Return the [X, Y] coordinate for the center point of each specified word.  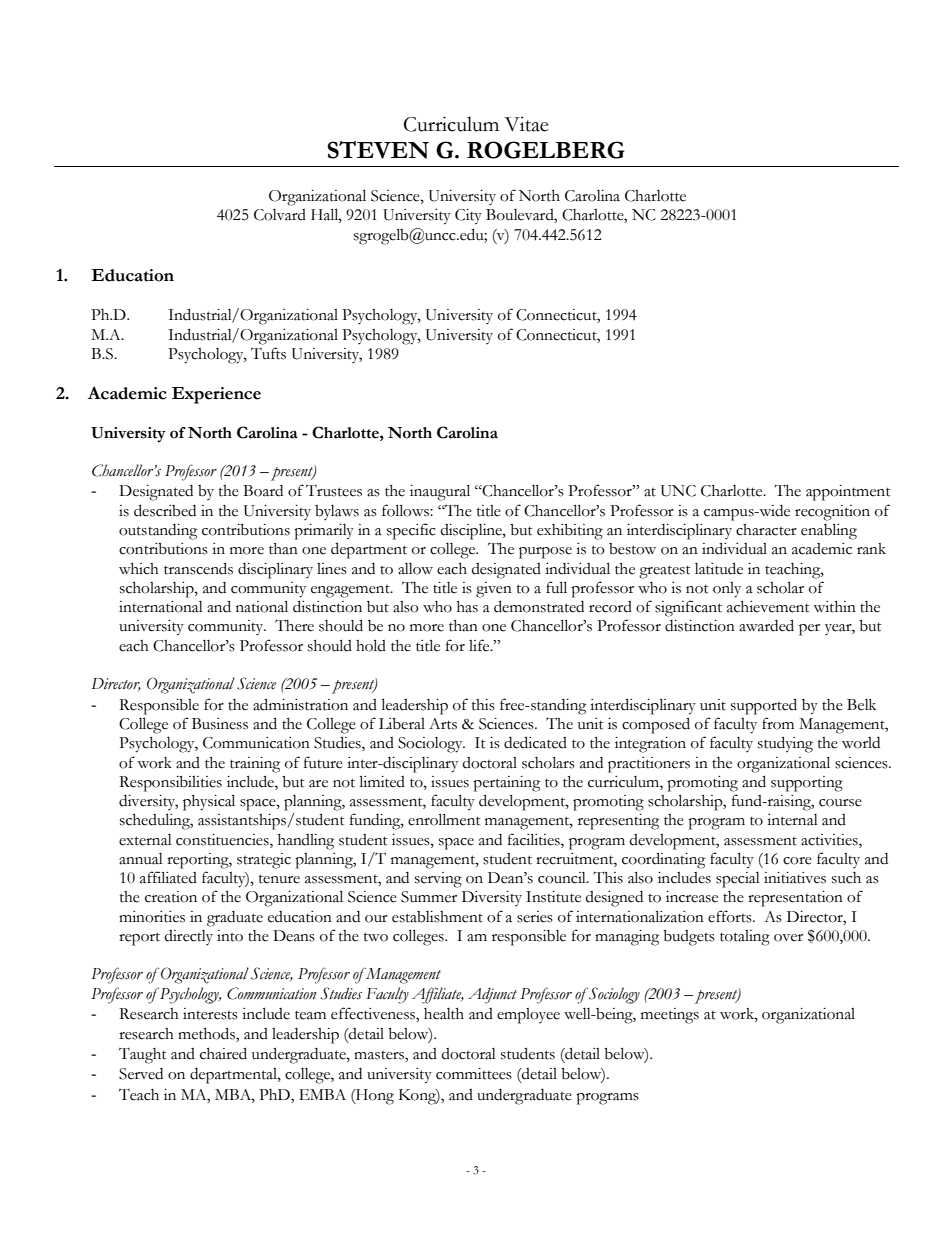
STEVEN [378, 150]
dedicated [535, 742]
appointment [848, 493]
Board [263, 491]
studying [785, 744]
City [468, 217]
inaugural [440, 492]
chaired [223, 1053]
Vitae [527, 124]
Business [220, 724]
